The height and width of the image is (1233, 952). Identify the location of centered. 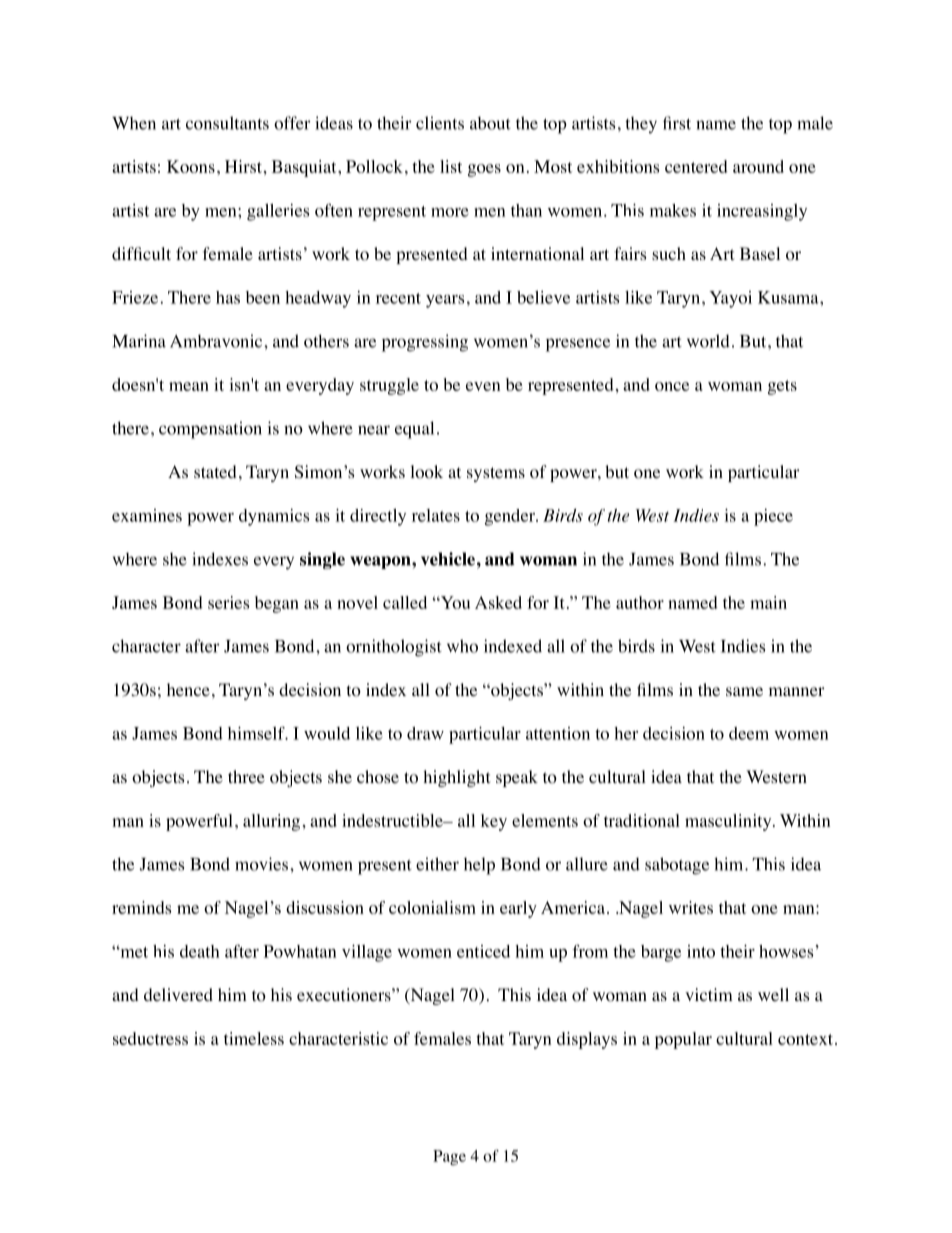
(696, 166).
